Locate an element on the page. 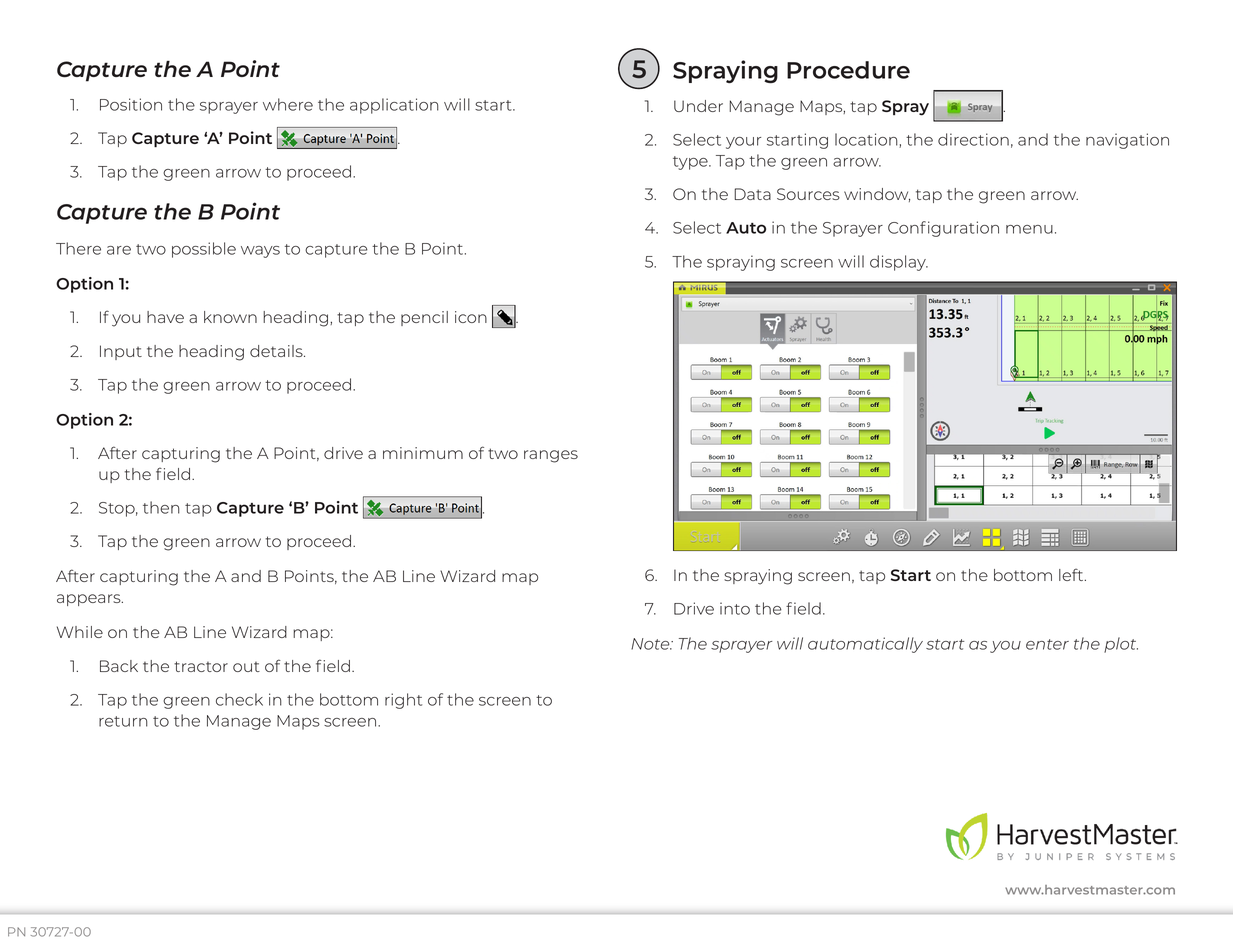 The width and height of the image is (1233, 952). details is located at coordinates (277, 351).
